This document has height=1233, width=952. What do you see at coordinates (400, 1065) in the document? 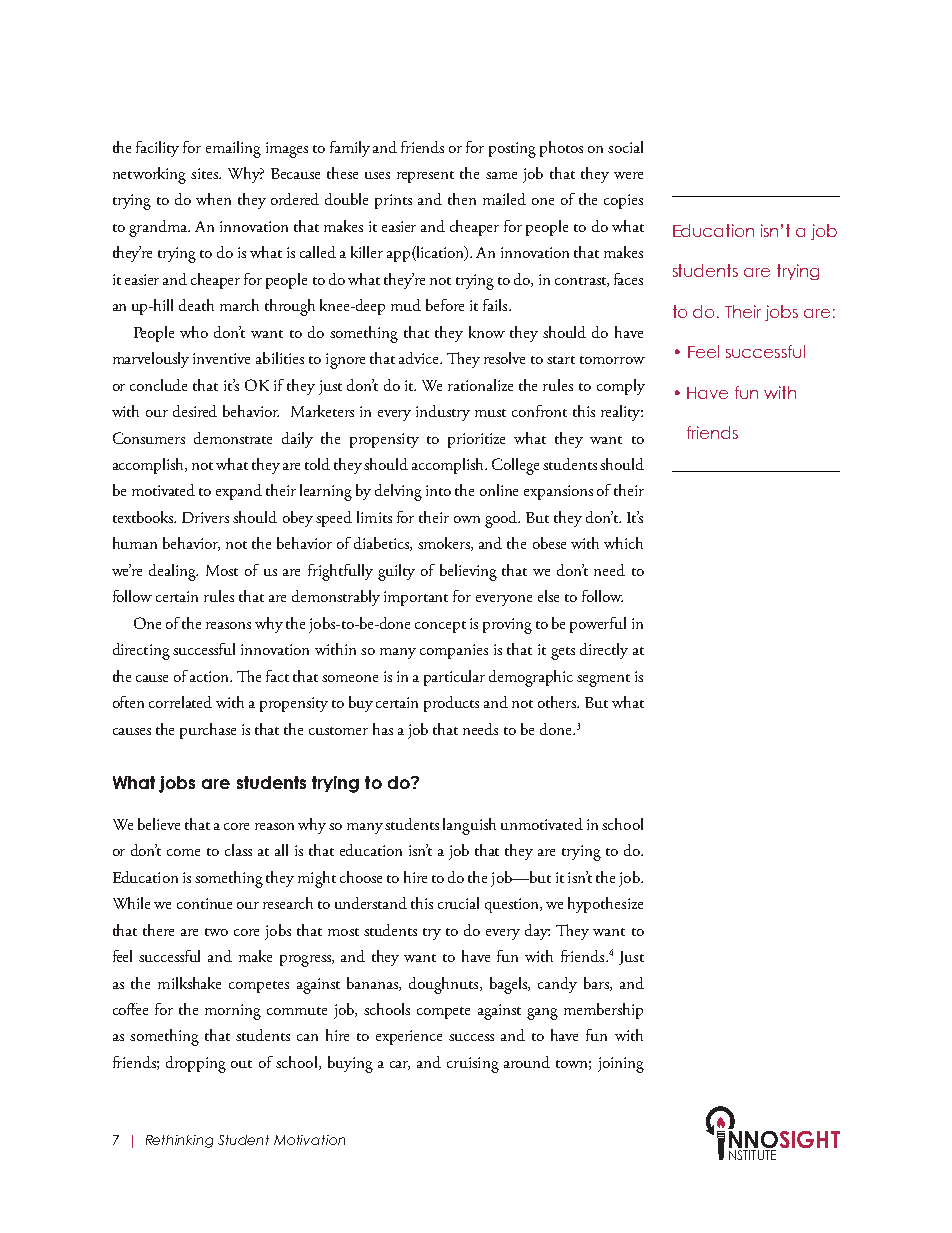
I see `car` at bounding box center [400, 1065].
